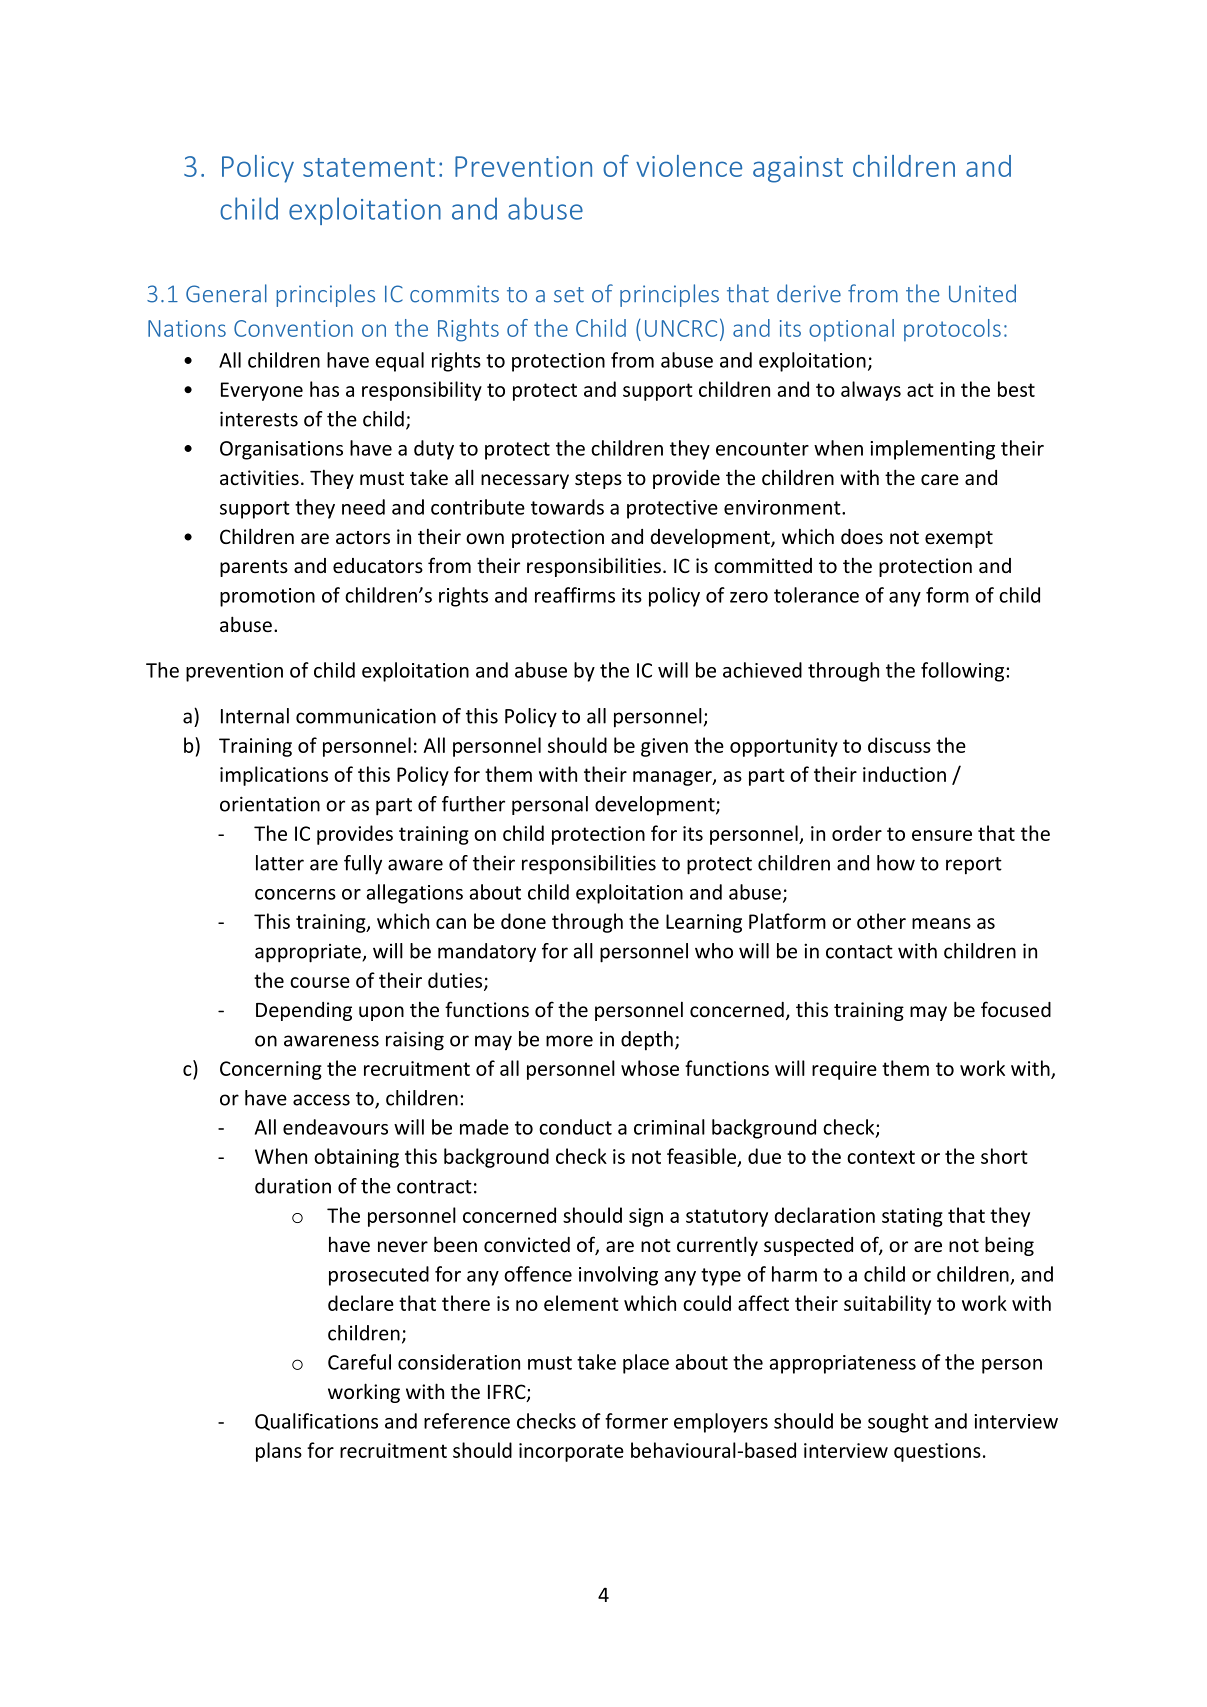 Image resolution: width=1207 pixels, height=1707 pixels. I want to click on activities, so click(259, 477).
